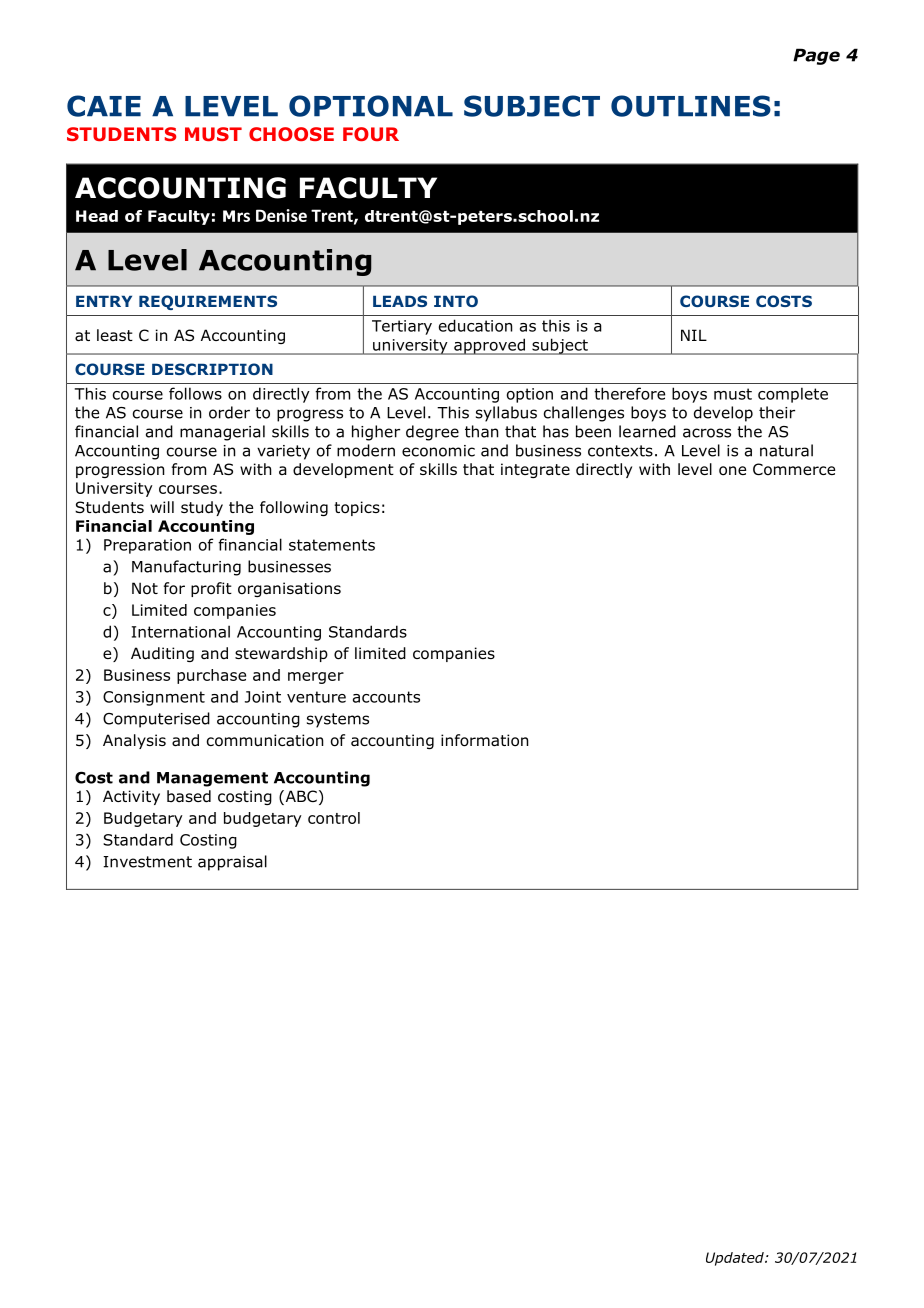  What do you see at coordinates (371, 134) in the page?
I see `FOUR` at bounding box center [371, 134].
